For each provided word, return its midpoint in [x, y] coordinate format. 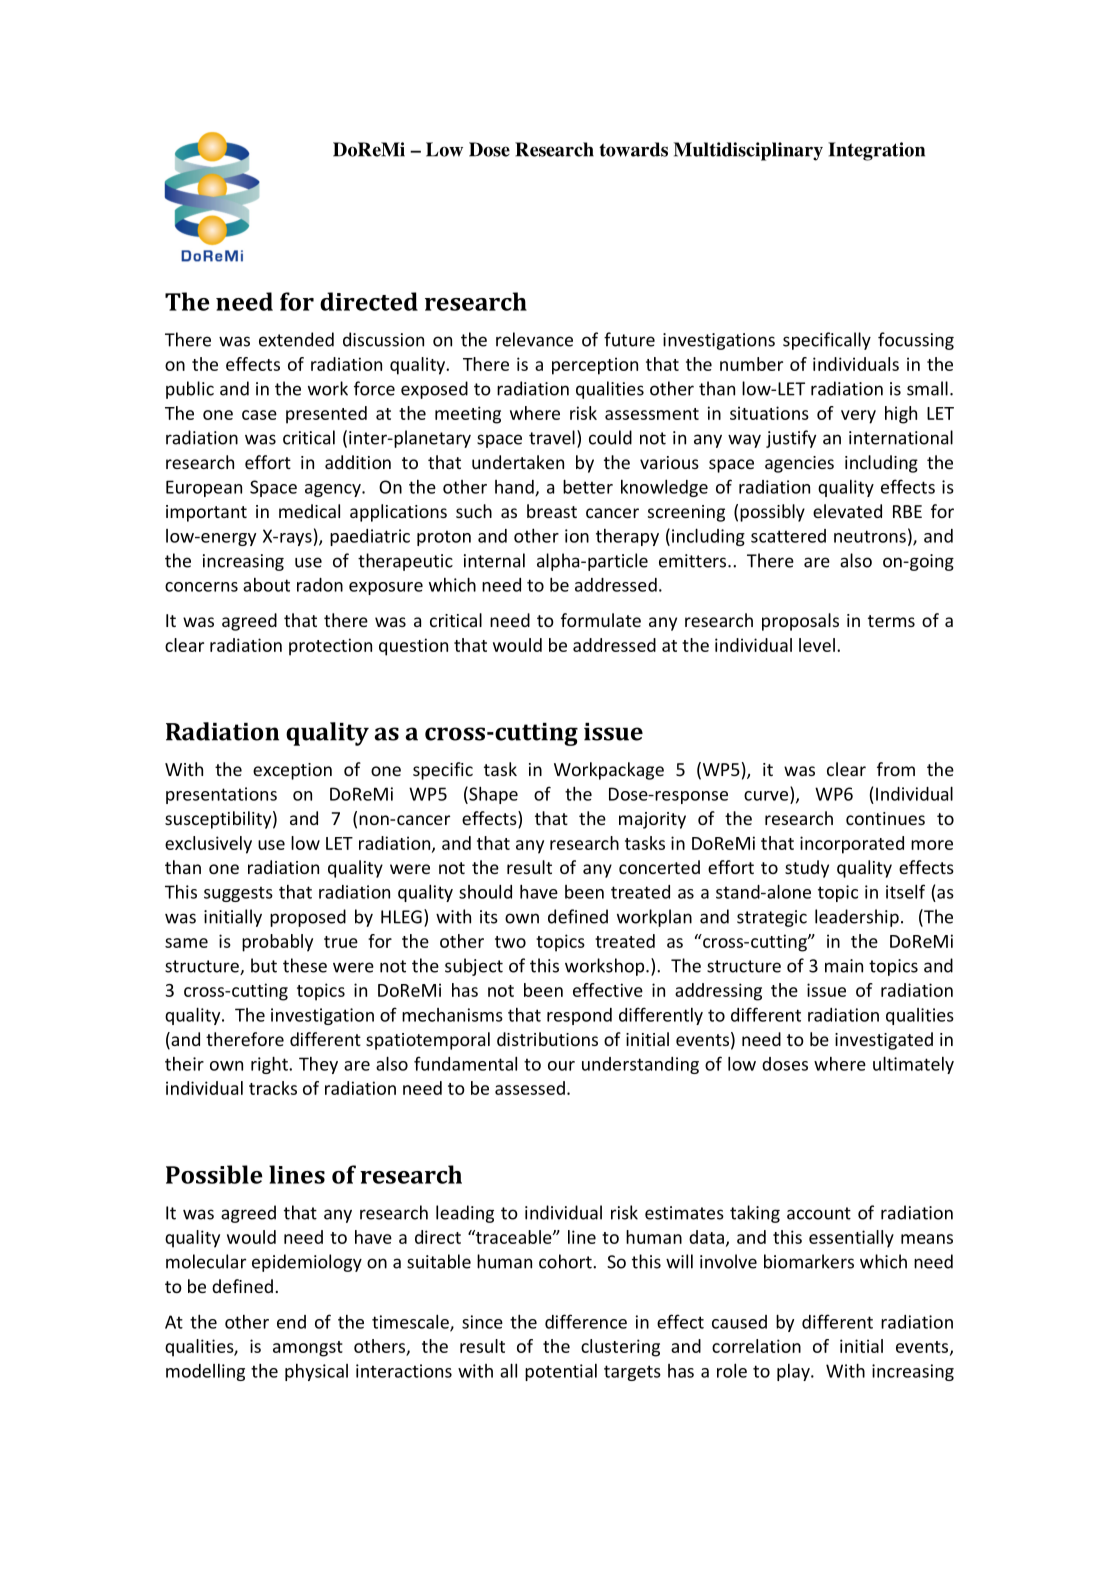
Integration [876, 151]
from [896, 769]
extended [296, 339]
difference [586, 1321]
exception [292, 771]
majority [652, 820]
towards [633, 149]
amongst [308, 1349]
